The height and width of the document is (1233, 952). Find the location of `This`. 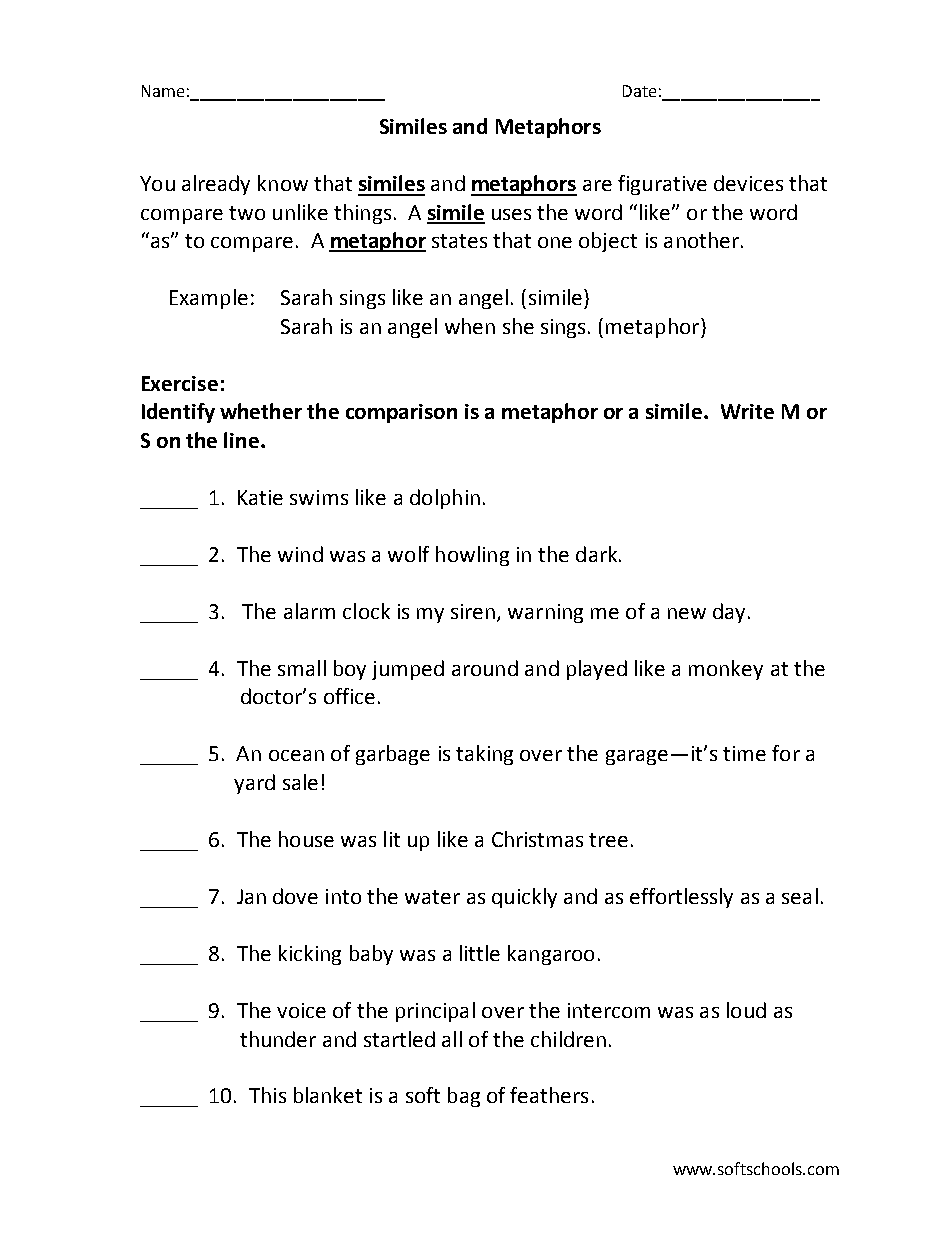

This is located at coordinates (267, 1095).
